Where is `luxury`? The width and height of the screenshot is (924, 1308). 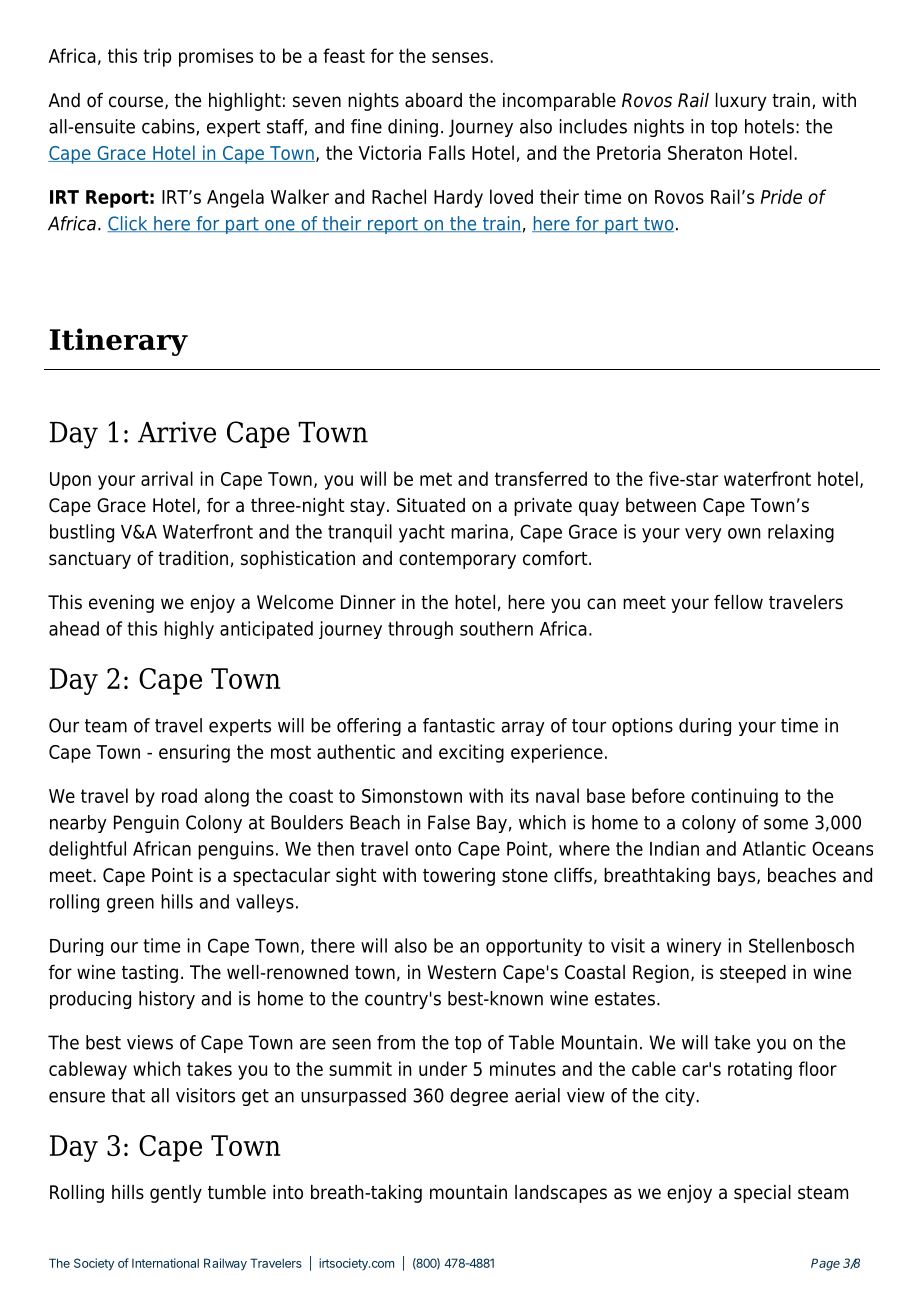
luxury is located at coordinates (741, 102).
